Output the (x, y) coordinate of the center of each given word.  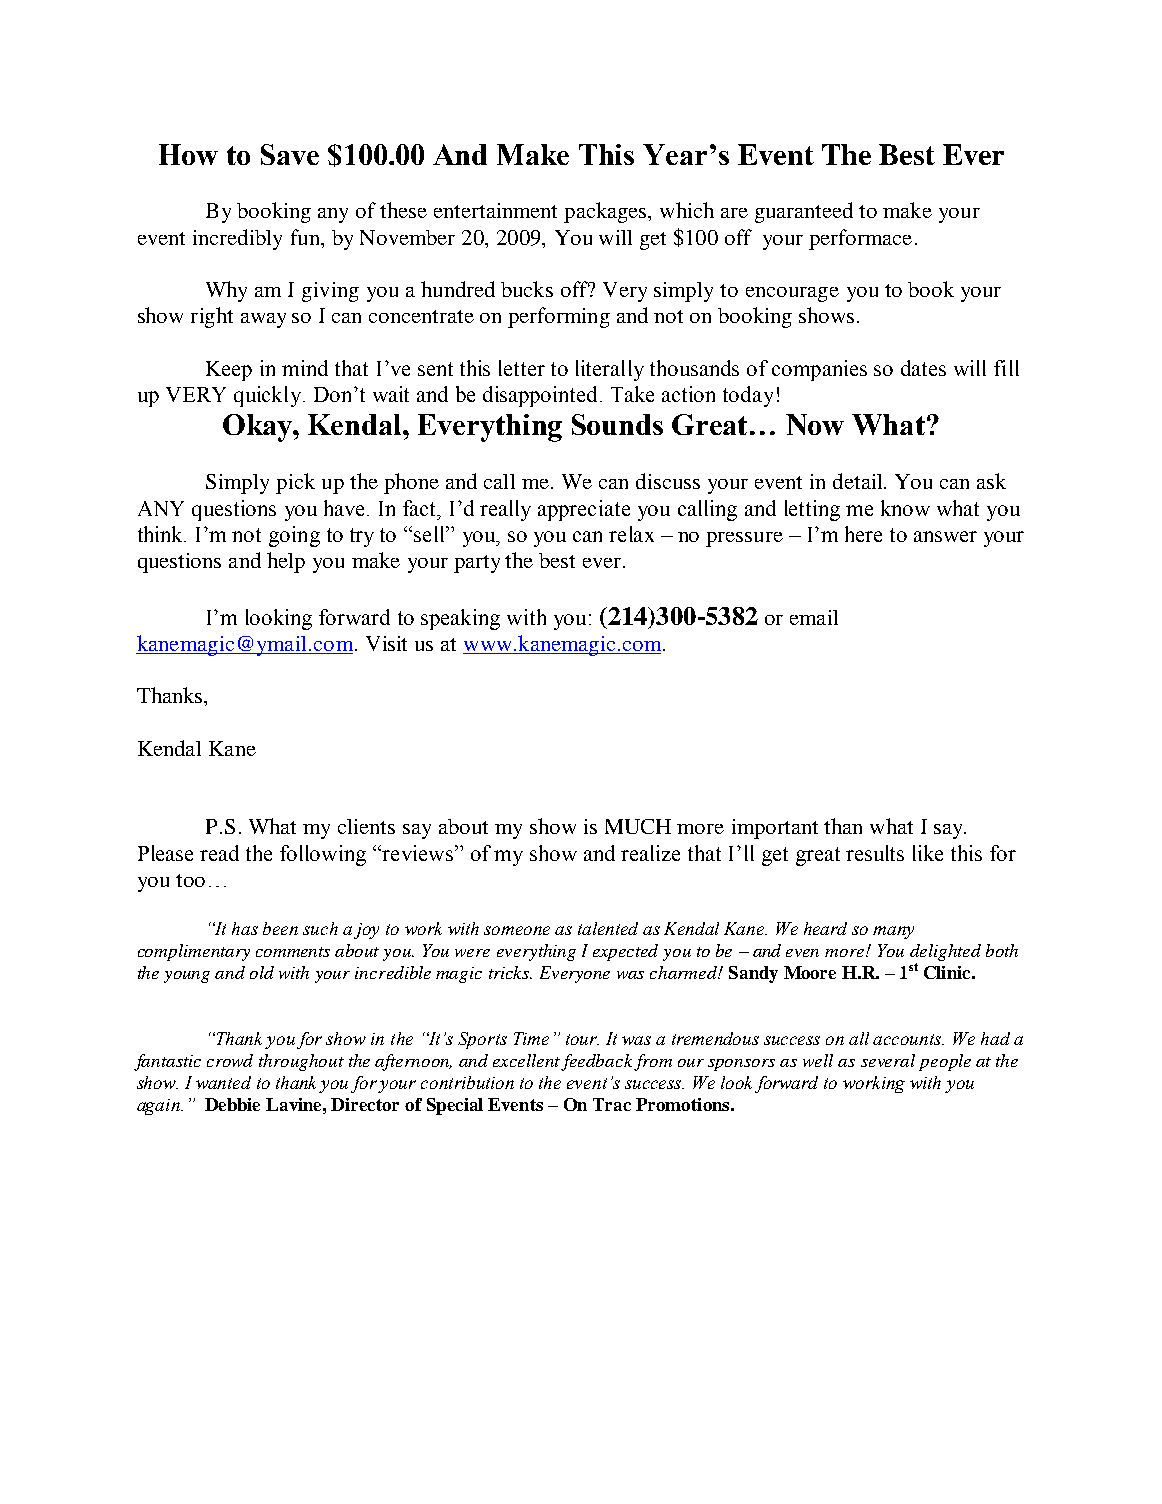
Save (290, 154)
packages (606, 212)
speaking (460, 619)
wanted (223, 1082)
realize (650, 853)
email (814, 617)
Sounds (617, 424)
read (219, 853)
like (928, 853)
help (286, 562)
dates (923, 368)
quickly (267, 396)
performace (860, 239)
